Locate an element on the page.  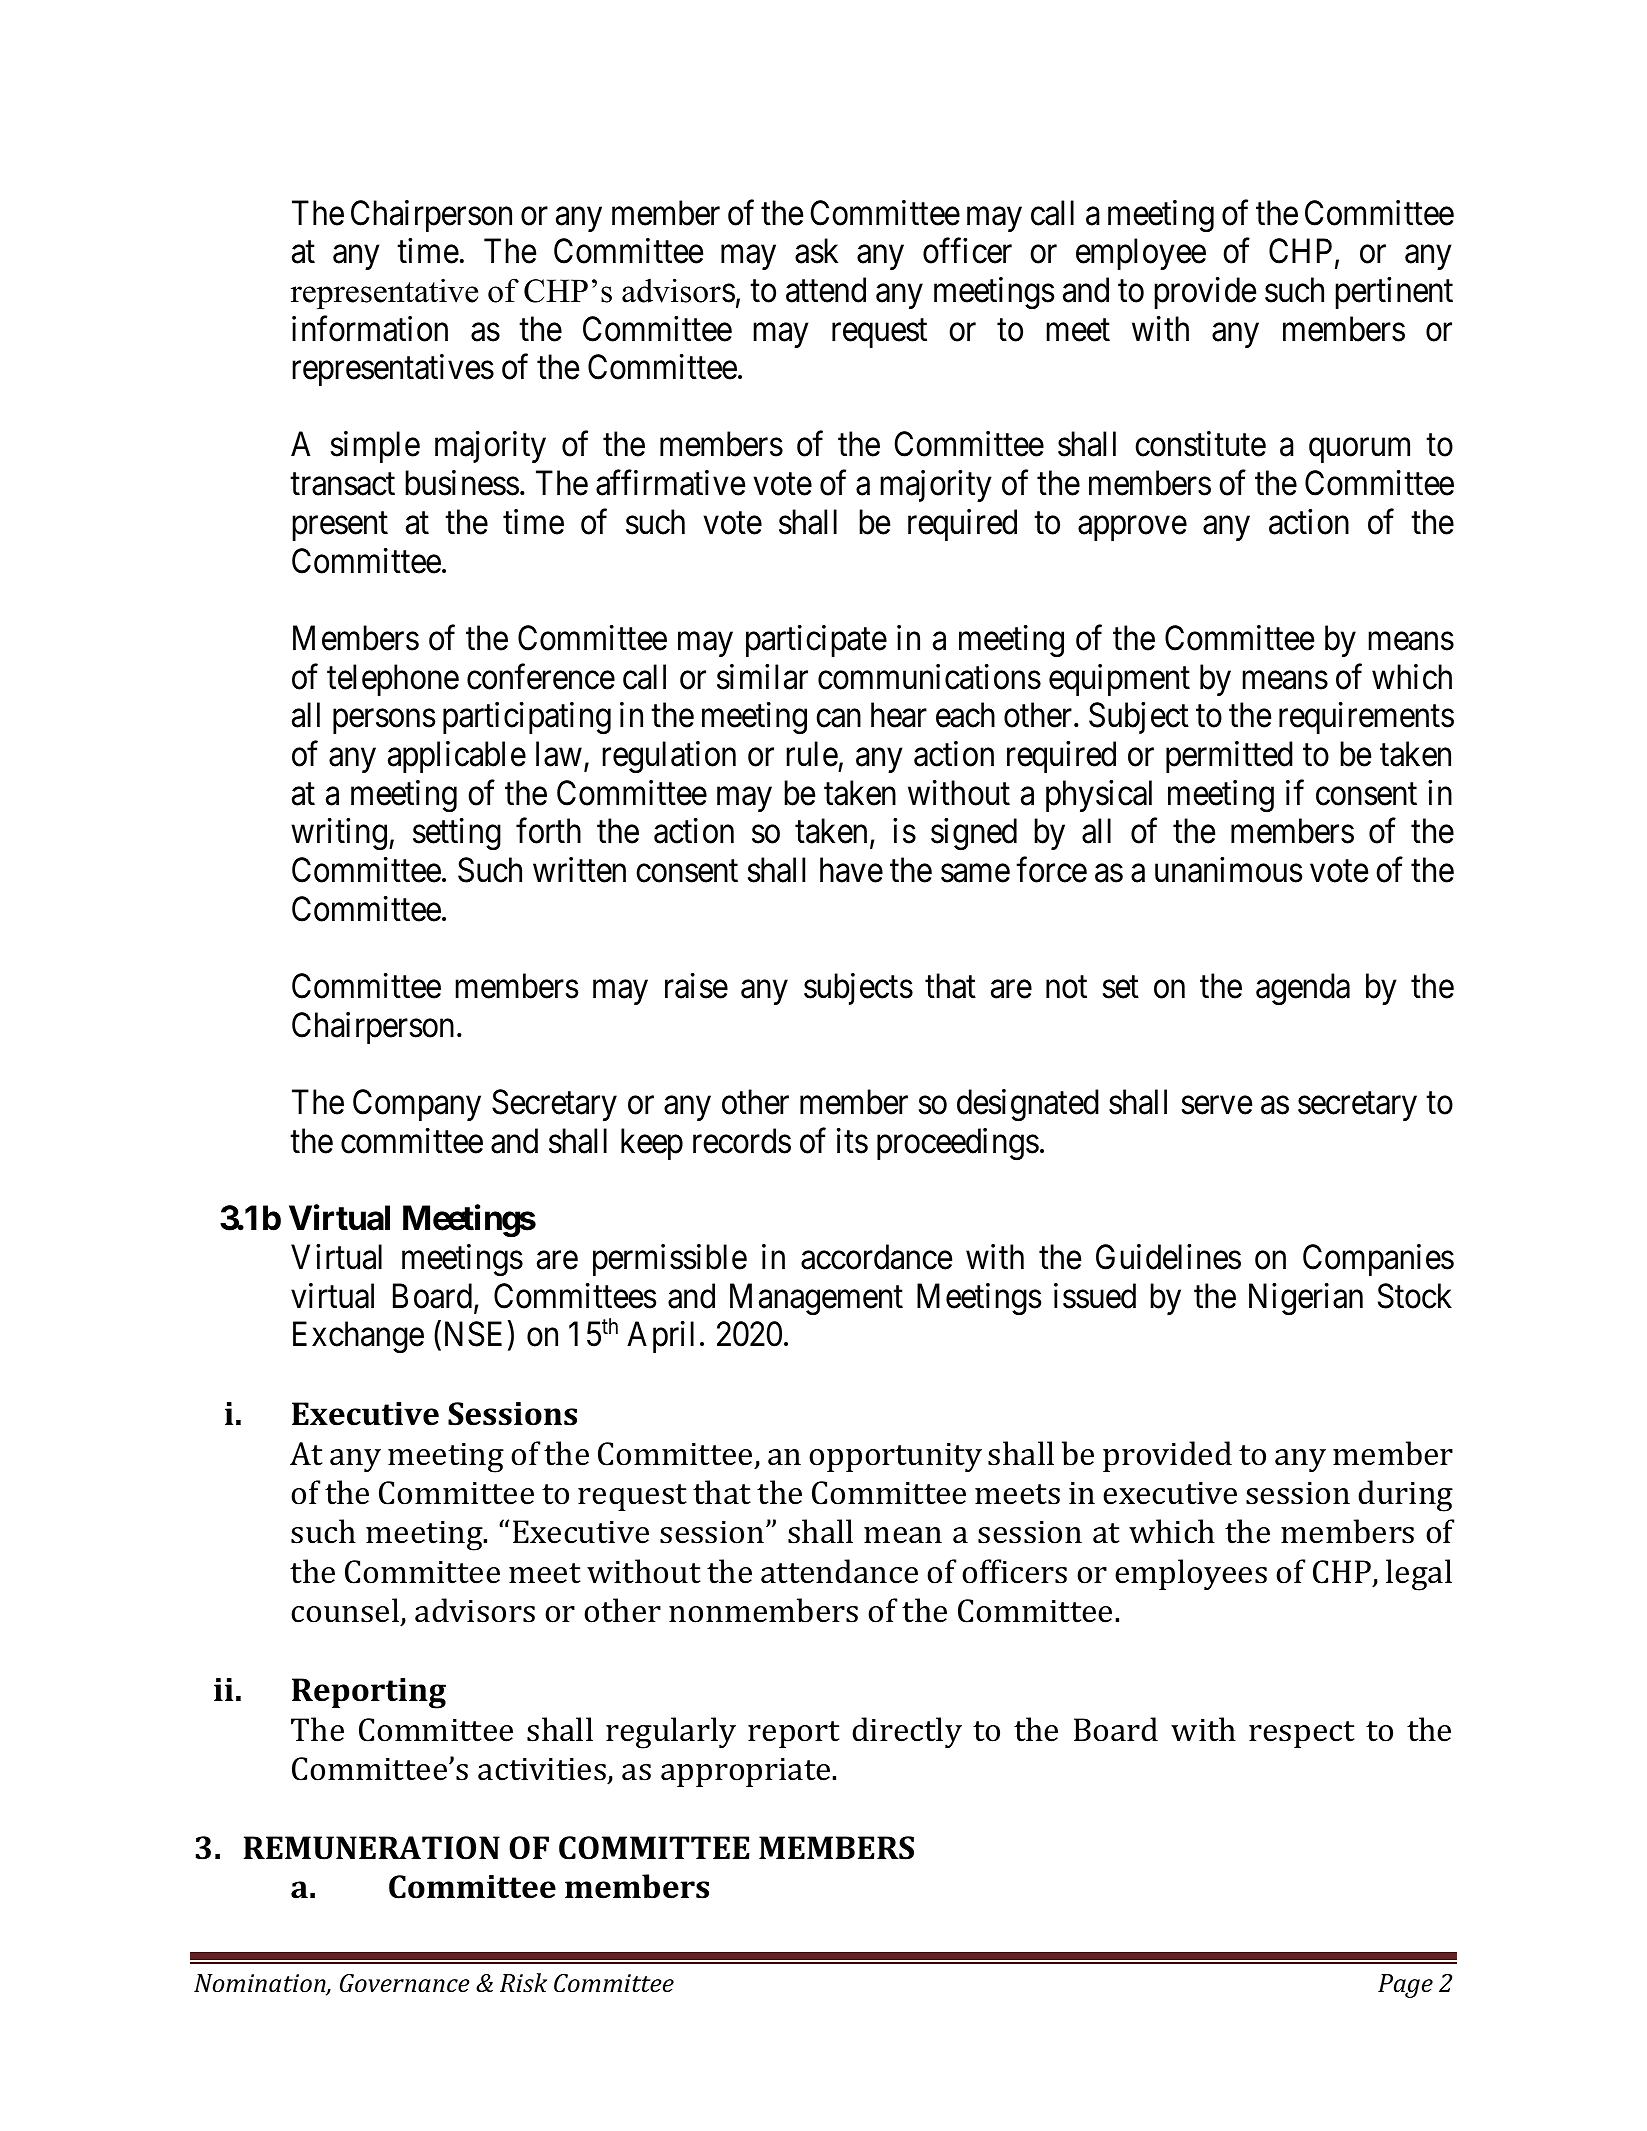
information is located at coordinates (370, 329).
